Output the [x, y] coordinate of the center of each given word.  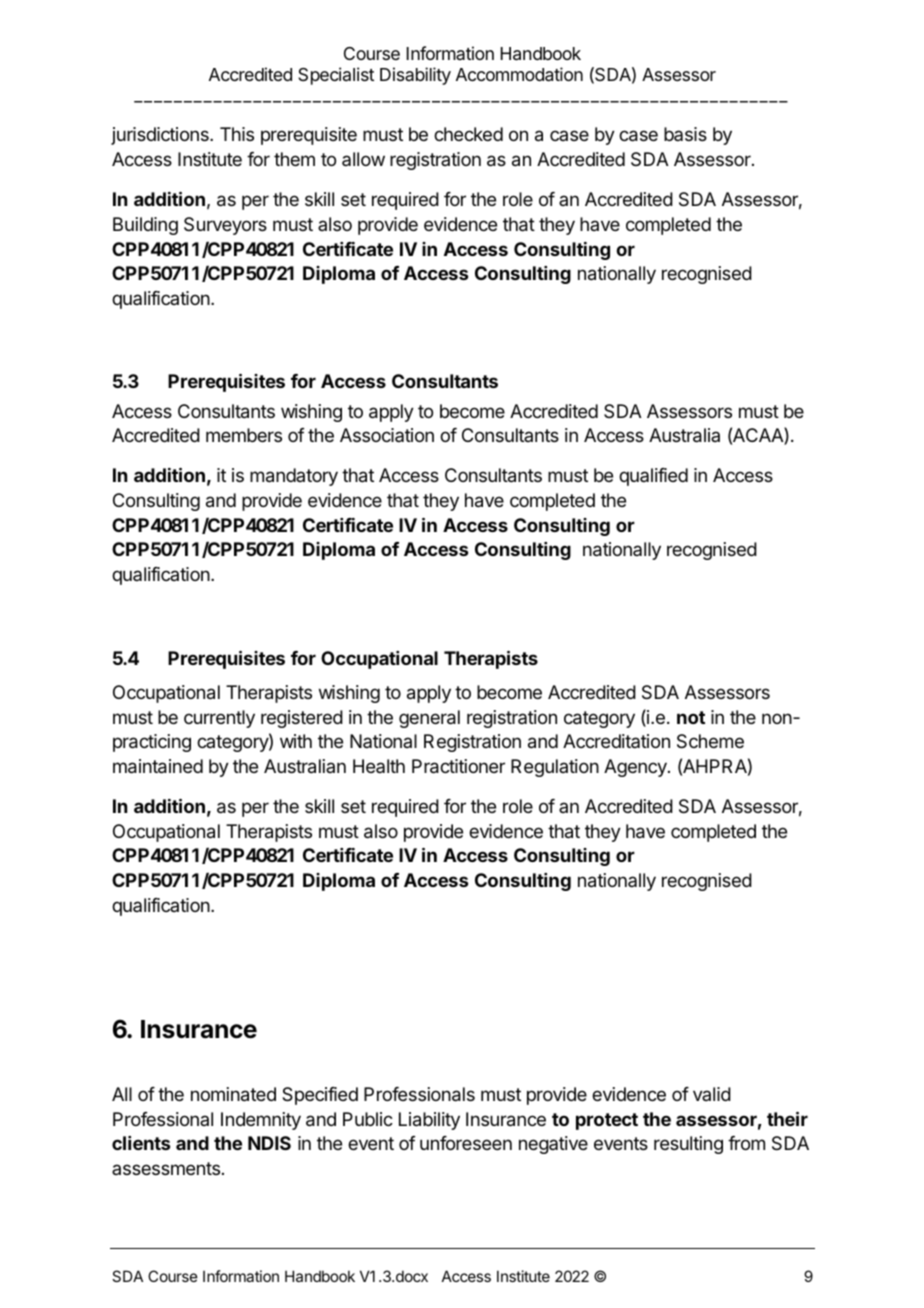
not [691, 717]
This [237, 134]
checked [468, 134]
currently [219, 719]
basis [685, 134]
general [429, 719]
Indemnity [261, 1121]
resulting [688, 1145]
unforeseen [466, 1143]
